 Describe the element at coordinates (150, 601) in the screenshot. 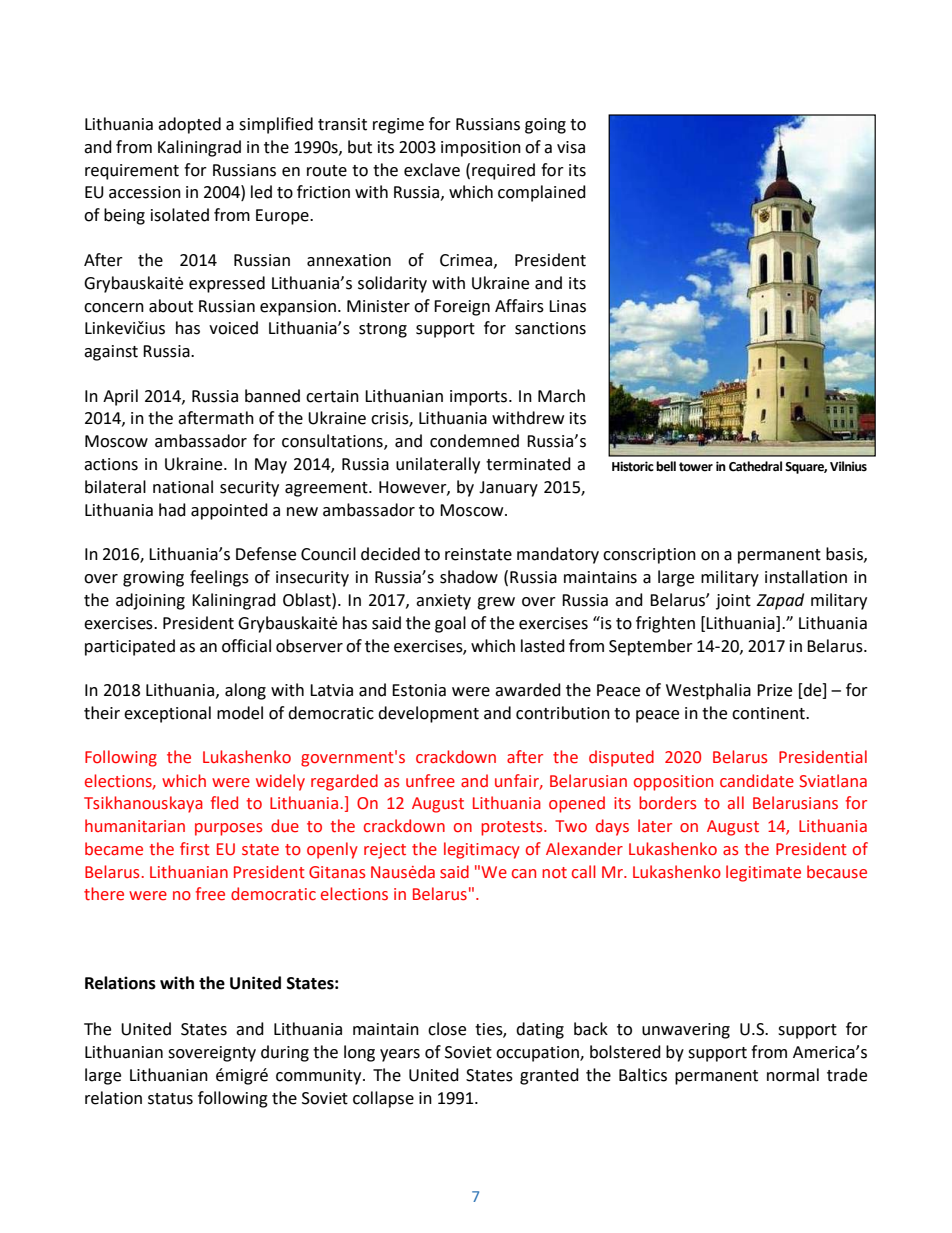

I see `adjoining` at that location.
